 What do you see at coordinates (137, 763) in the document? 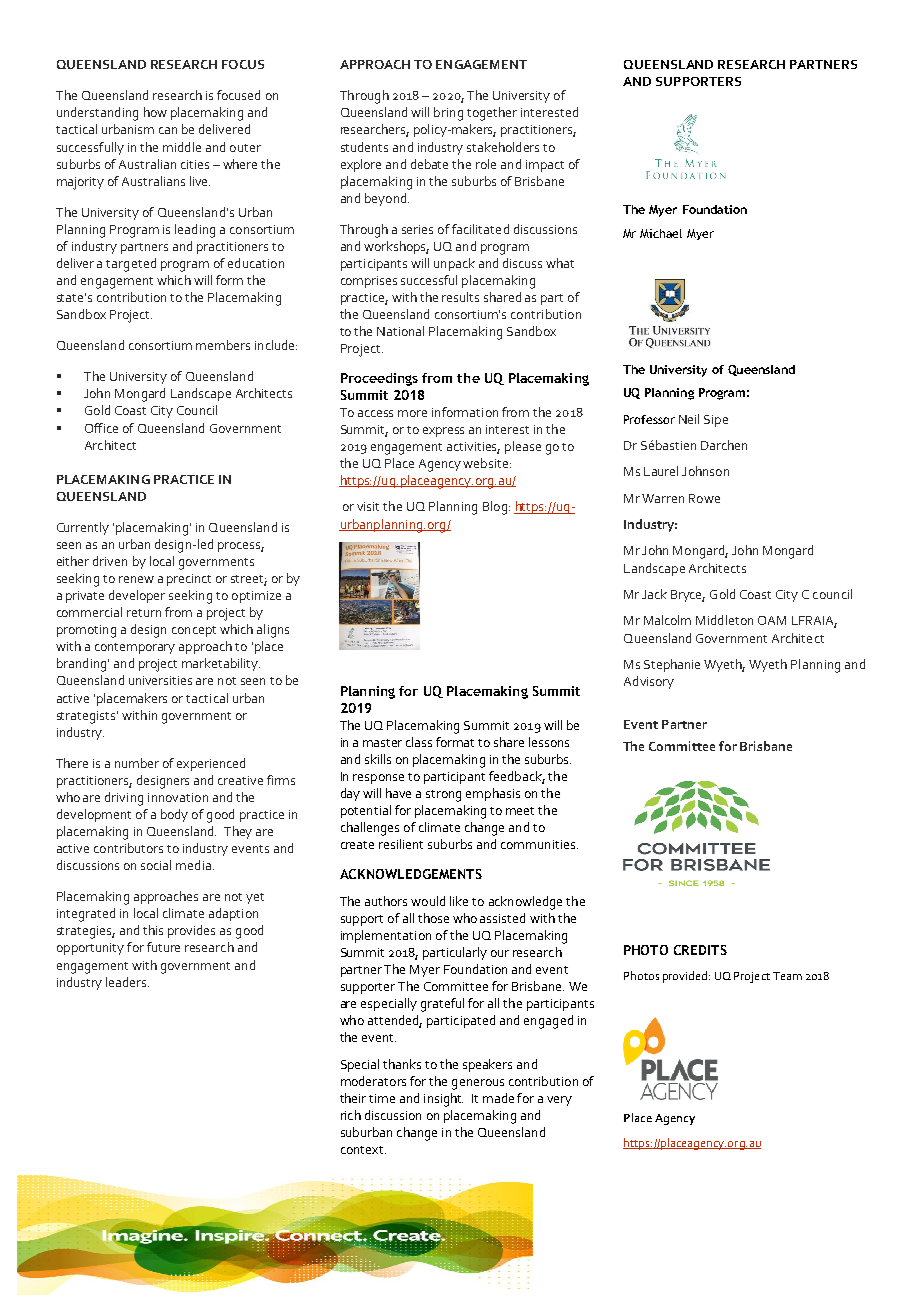
I see `number` at bounding box center [137, 763].
